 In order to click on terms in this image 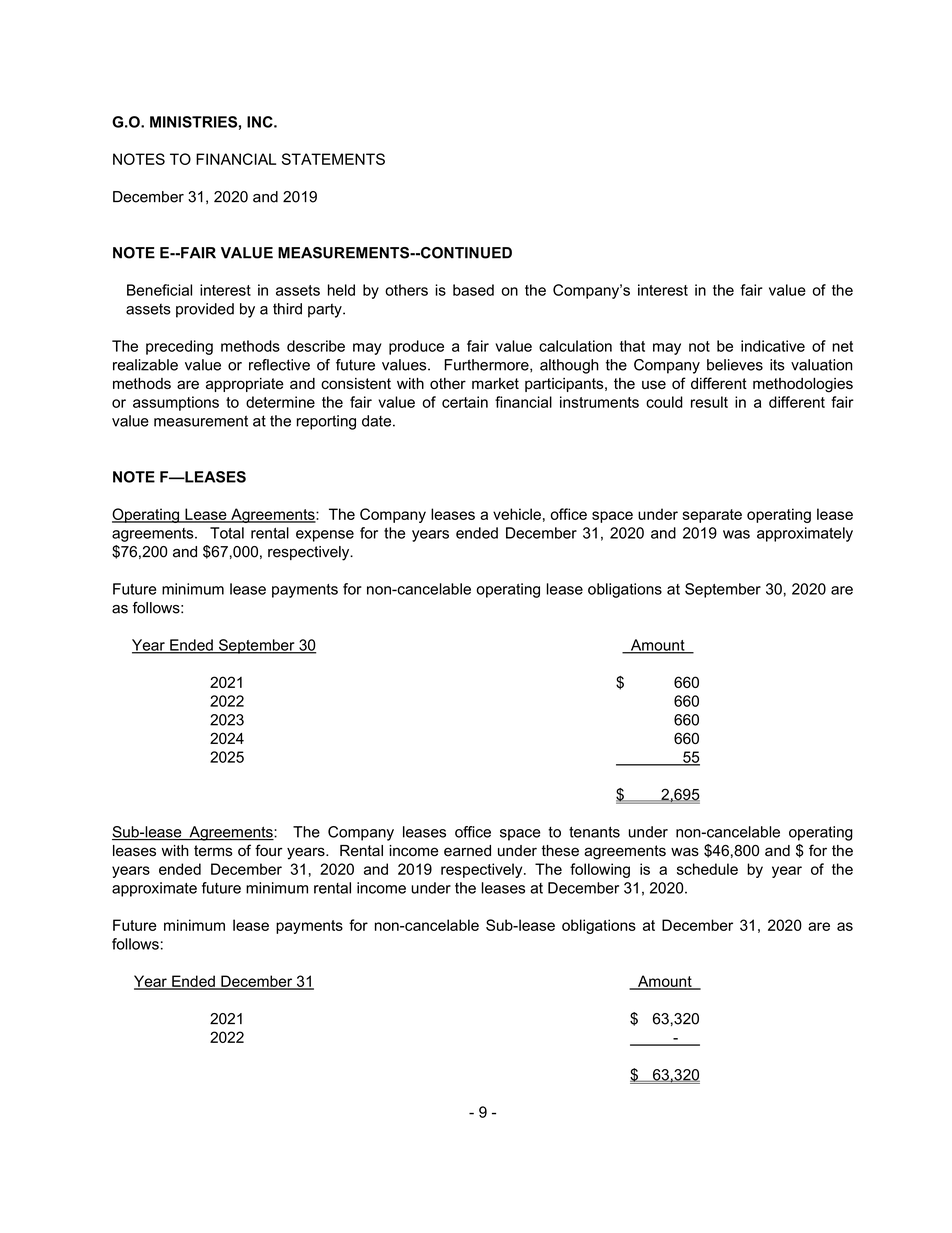, I will do `click(213, 851)`.
